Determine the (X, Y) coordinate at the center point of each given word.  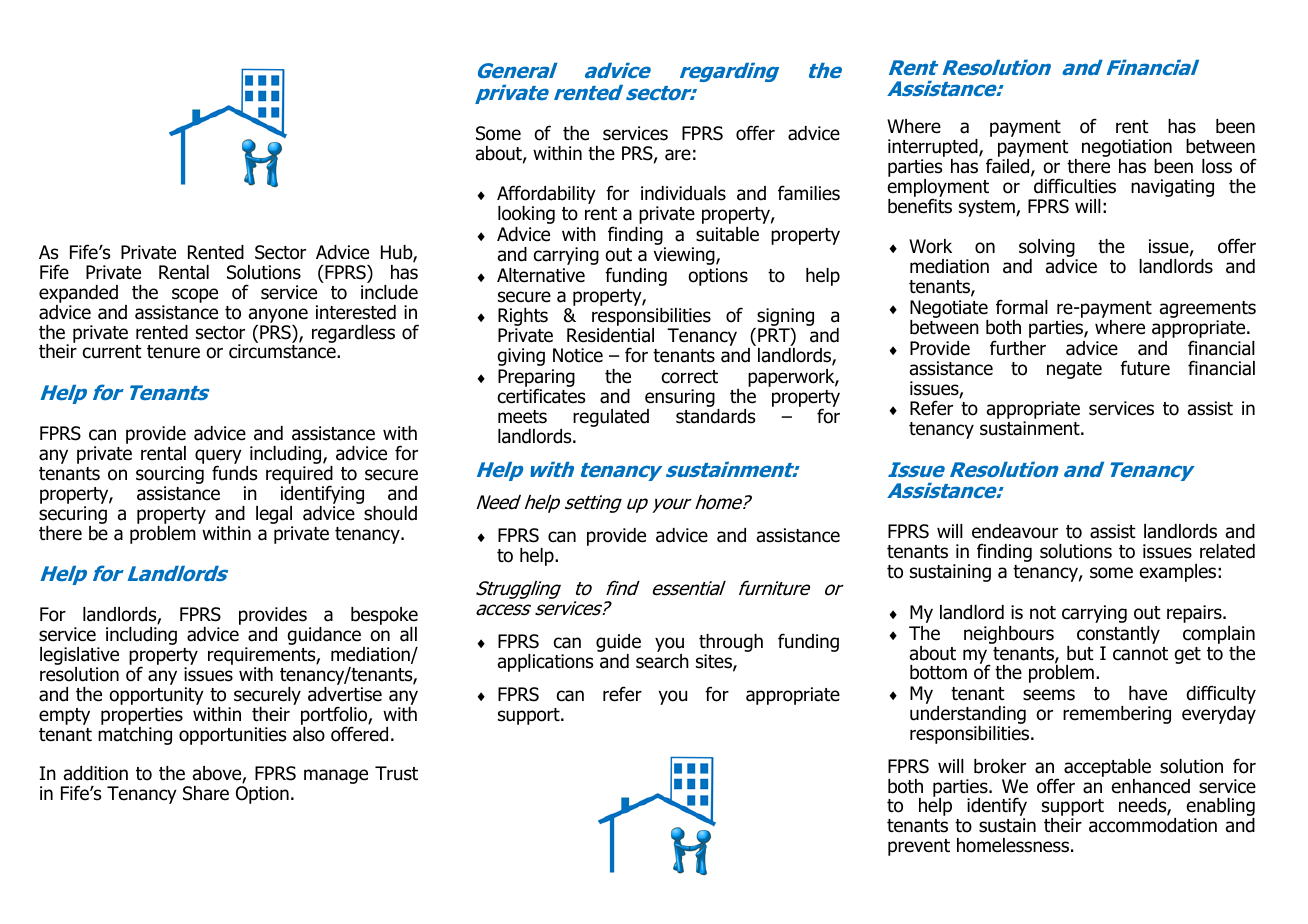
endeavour (1015, 531)
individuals (683, 193)
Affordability (546, 196)
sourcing (170, 476)
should (390, 513)
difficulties (1075, 186)
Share (206, 793)
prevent (919, 847)
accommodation (1153, 825)
